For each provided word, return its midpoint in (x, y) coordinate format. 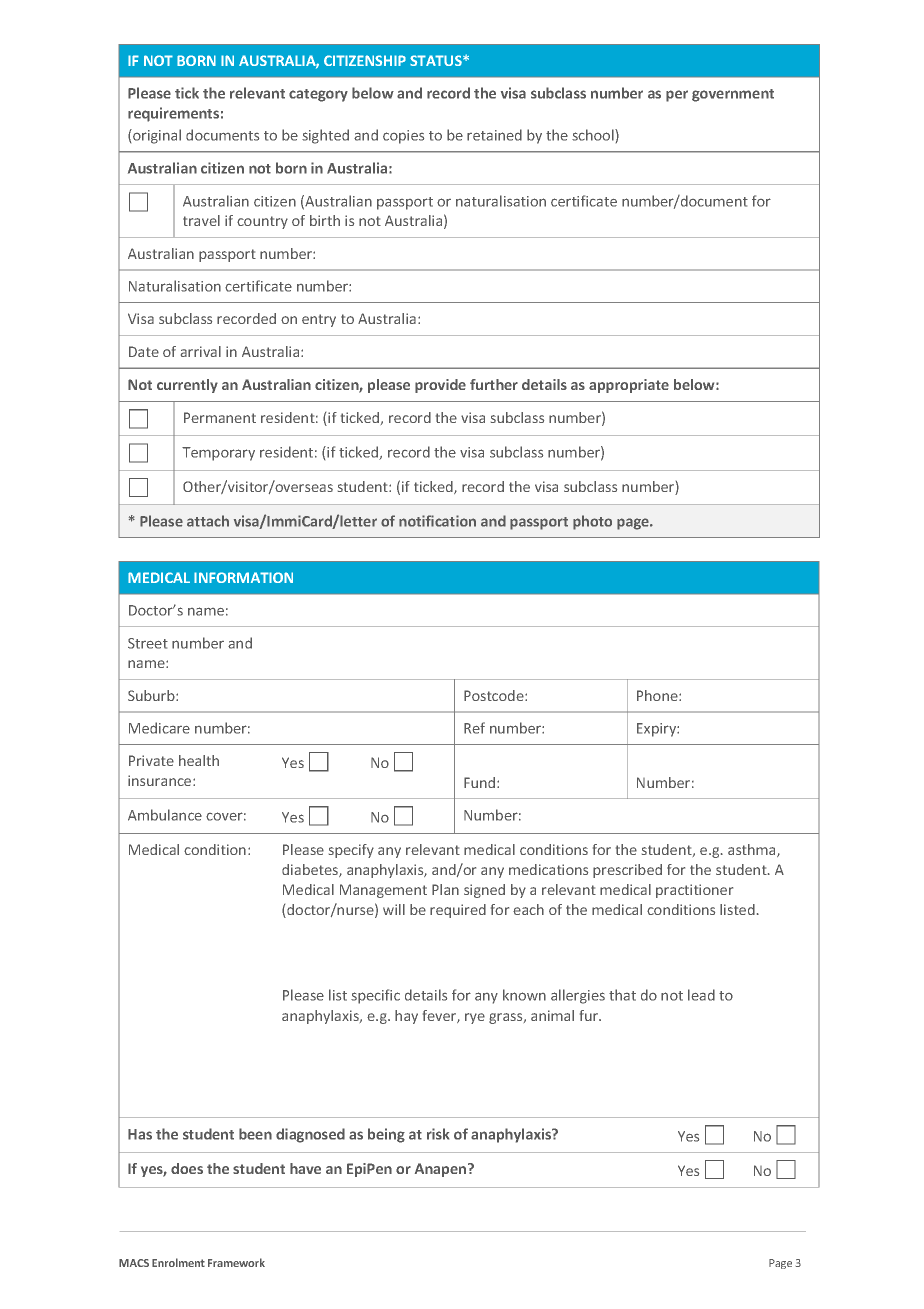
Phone (658, 695)
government (733, 95)
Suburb (152, 695)
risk (438, 1134)
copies (403, 137)
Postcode (495, 695)
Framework (236, 1262)
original (156, 136)
